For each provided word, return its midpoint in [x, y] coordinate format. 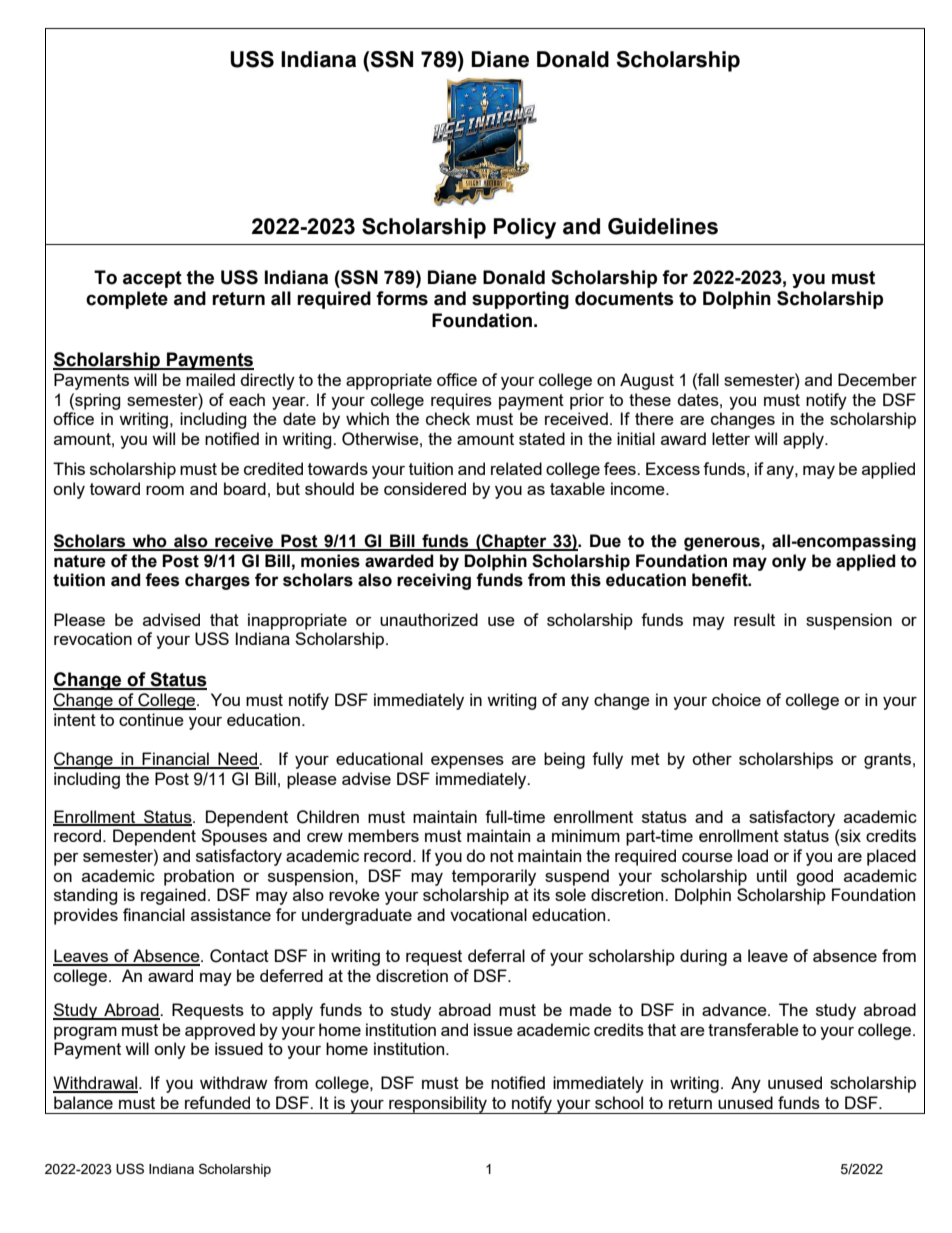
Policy [524, 228]
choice [736, 699]
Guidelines [663, 226]
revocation [93, 638]
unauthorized [429, 619]
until [772, 875]
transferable [753, 1029]
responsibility [438, 1105]
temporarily [494, 877]
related [516, 468]
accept [152, 279]
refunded [217, 1102]
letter [731, 438]
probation [199, 877]
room [165, 490]
